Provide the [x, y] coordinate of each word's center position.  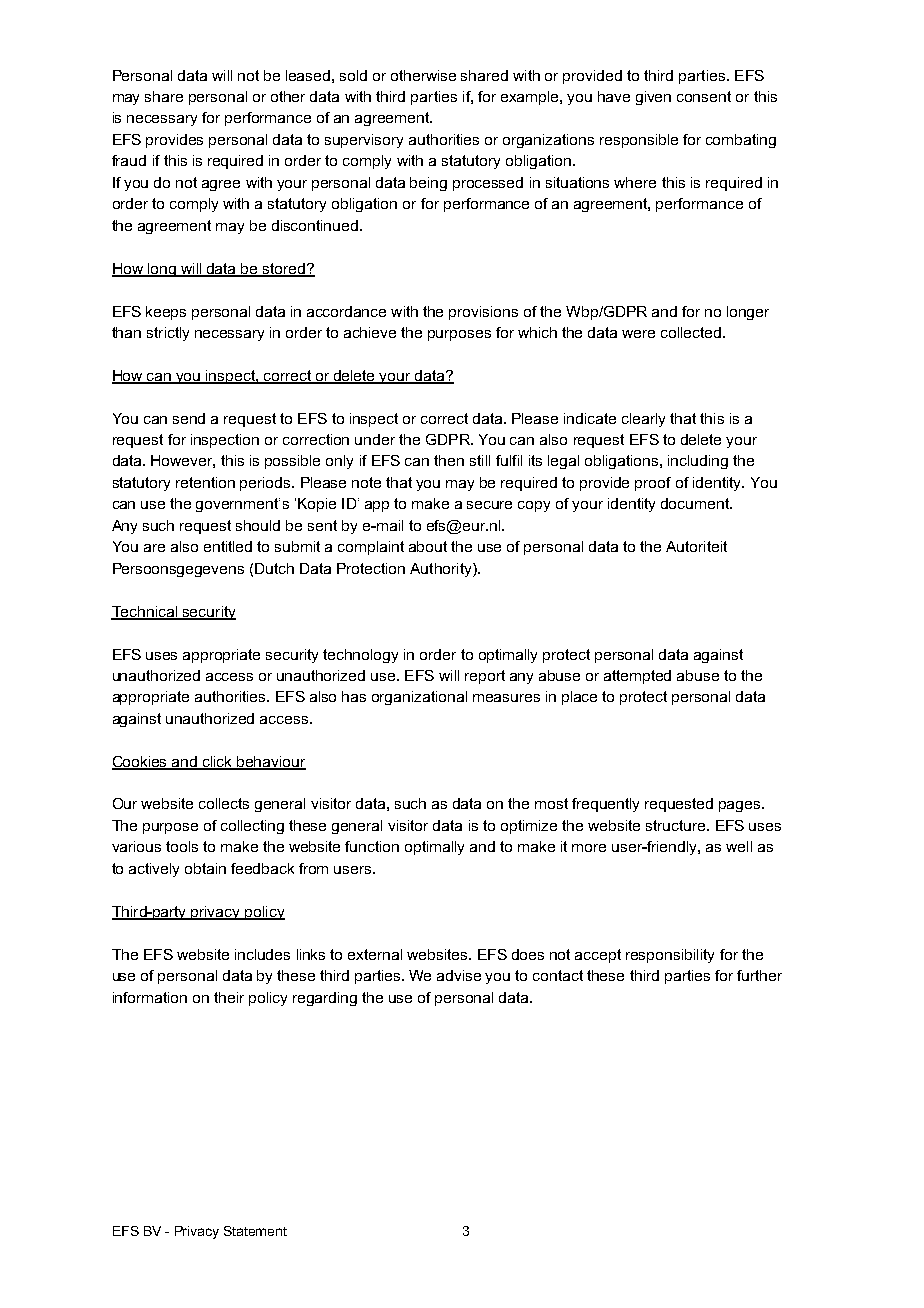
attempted [637, 677]
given [653, 98]
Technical [145, 612]
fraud [129, 160]
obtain [205, 868]
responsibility [670, 956]
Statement [255, 1231]
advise [459, 975]
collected [691, 332]
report [485, 677]
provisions [483, 313]
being [428, 184]
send [189, 418]
